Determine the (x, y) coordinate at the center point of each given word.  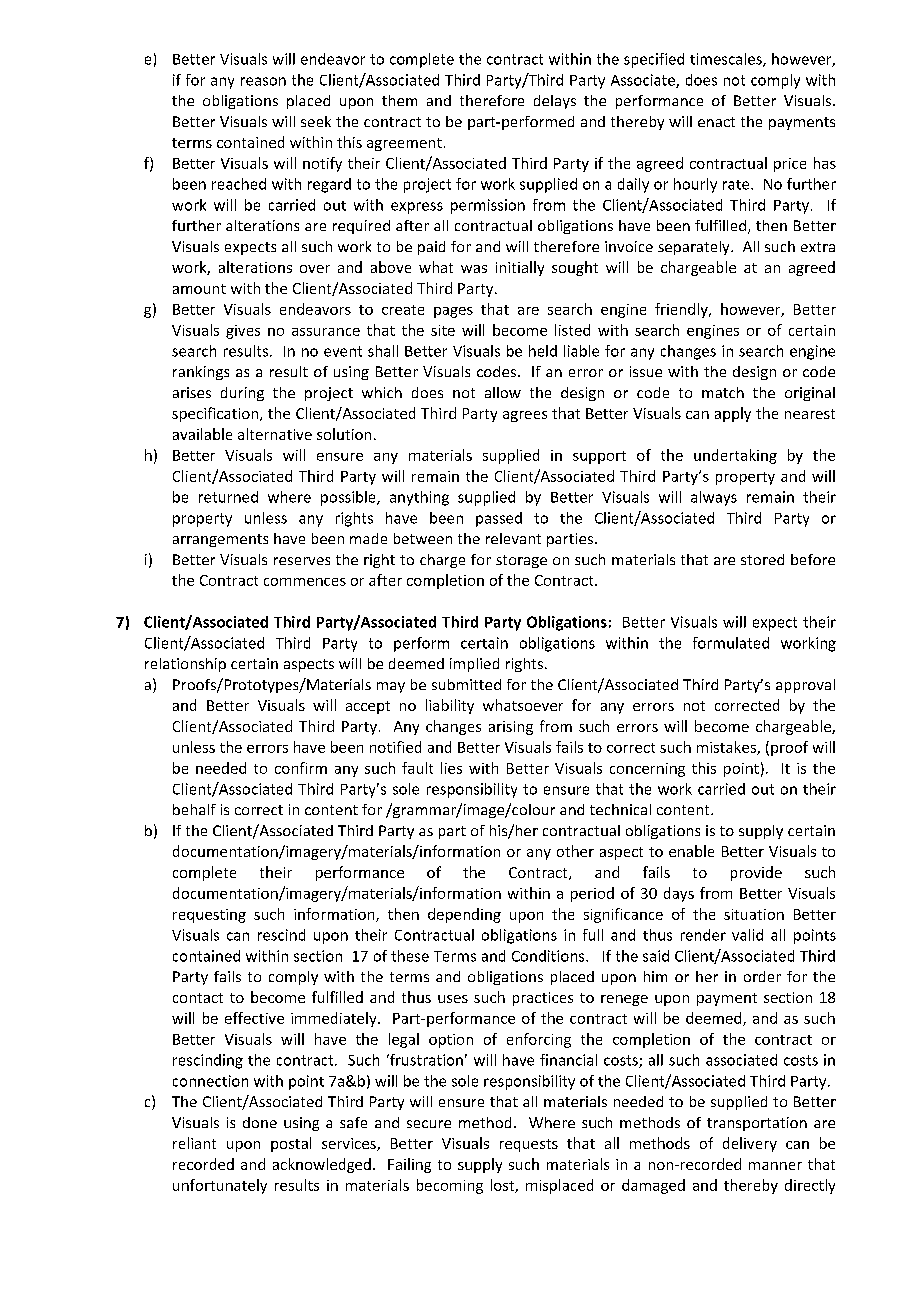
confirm (301, 768)
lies (451, 768)
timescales (727, 60)
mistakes (727, 748)
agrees (525, 416)
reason (263, 81)
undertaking (735, 456)
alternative (275, 434)
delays (555, 102)
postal (291, 1144)
